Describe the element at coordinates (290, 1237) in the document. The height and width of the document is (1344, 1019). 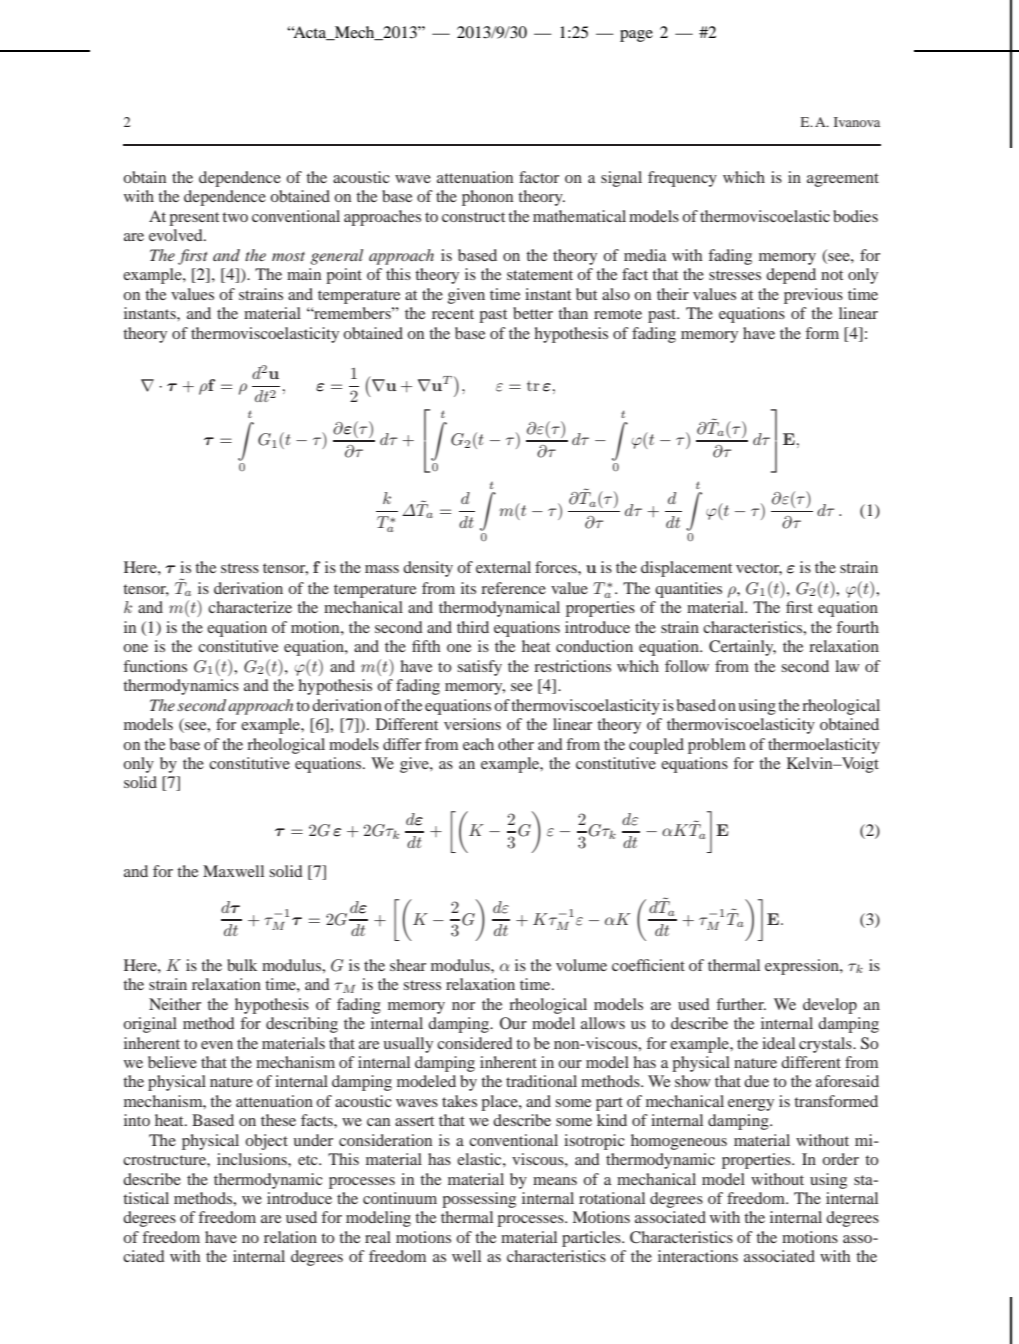
I see `relation` at that location.
